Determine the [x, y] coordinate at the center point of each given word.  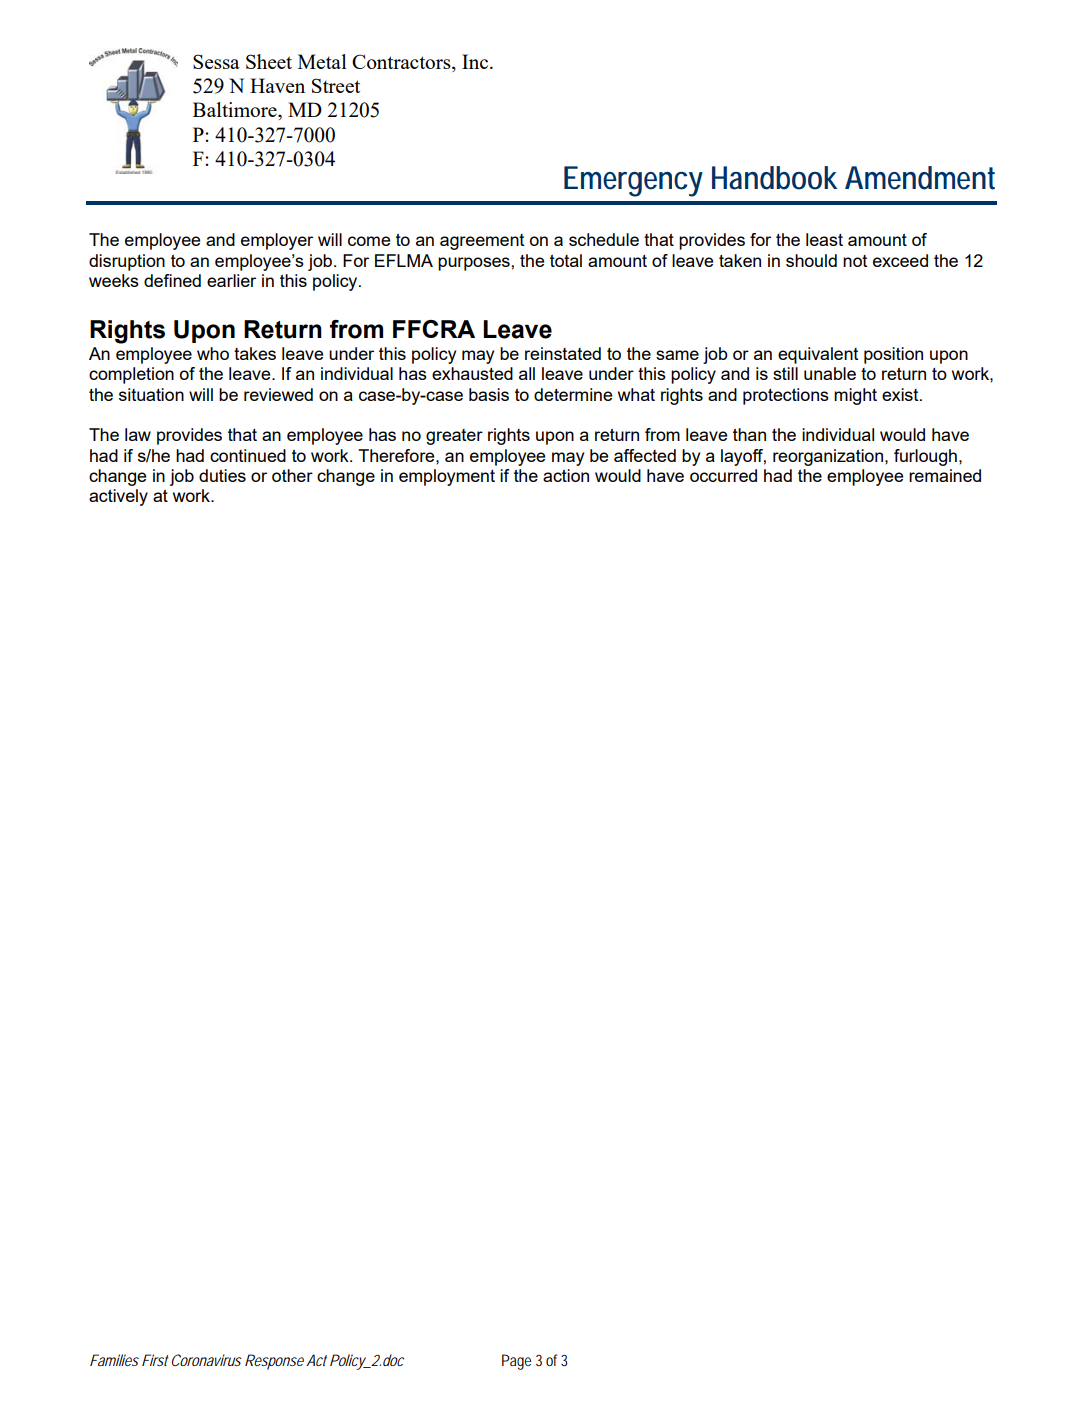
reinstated [563, 353]
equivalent [818, 355]
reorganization [829, 457]
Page [516, 1362]
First [155, 1360]
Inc [476, 61]
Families [114, 1360]
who [213, 353]
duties [222, 475]
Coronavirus [205, 1360]
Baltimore [236, 109]
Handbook [774, 178]
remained [945, 475]
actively [118, 497]
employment [447, 477]
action [566, 475]
